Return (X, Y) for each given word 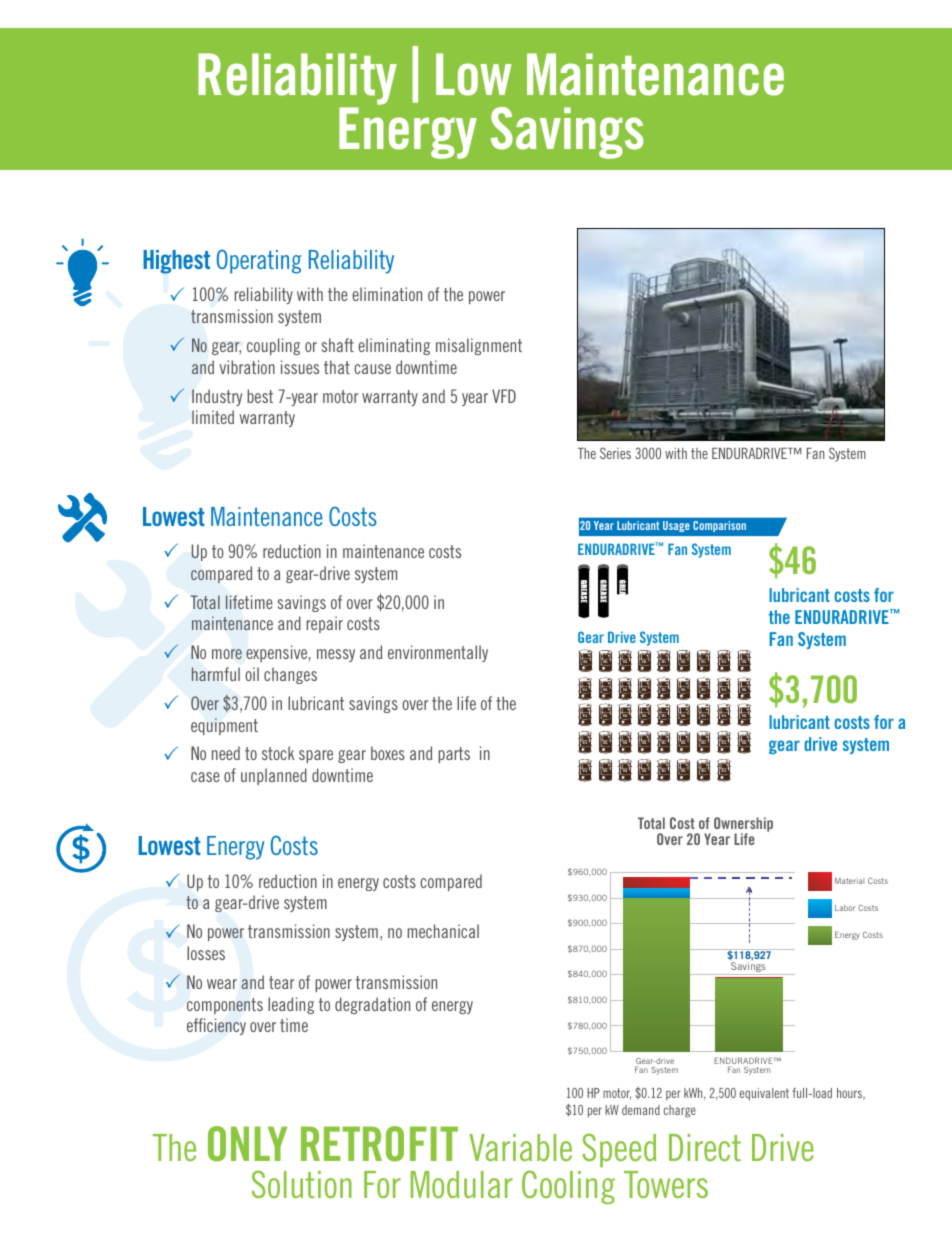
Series (615, 453)
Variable (520, 1147)
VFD (504, 396)
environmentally (438, 653)
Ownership (743, 825)
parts (454, 755)
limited (213, 417)
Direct (705, 1147)
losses (206, 953)
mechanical (443, 931)
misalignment (479, 346)
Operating (259, 261)
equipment (224, 726)
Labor (845, 908)
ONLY (247, 1144)
